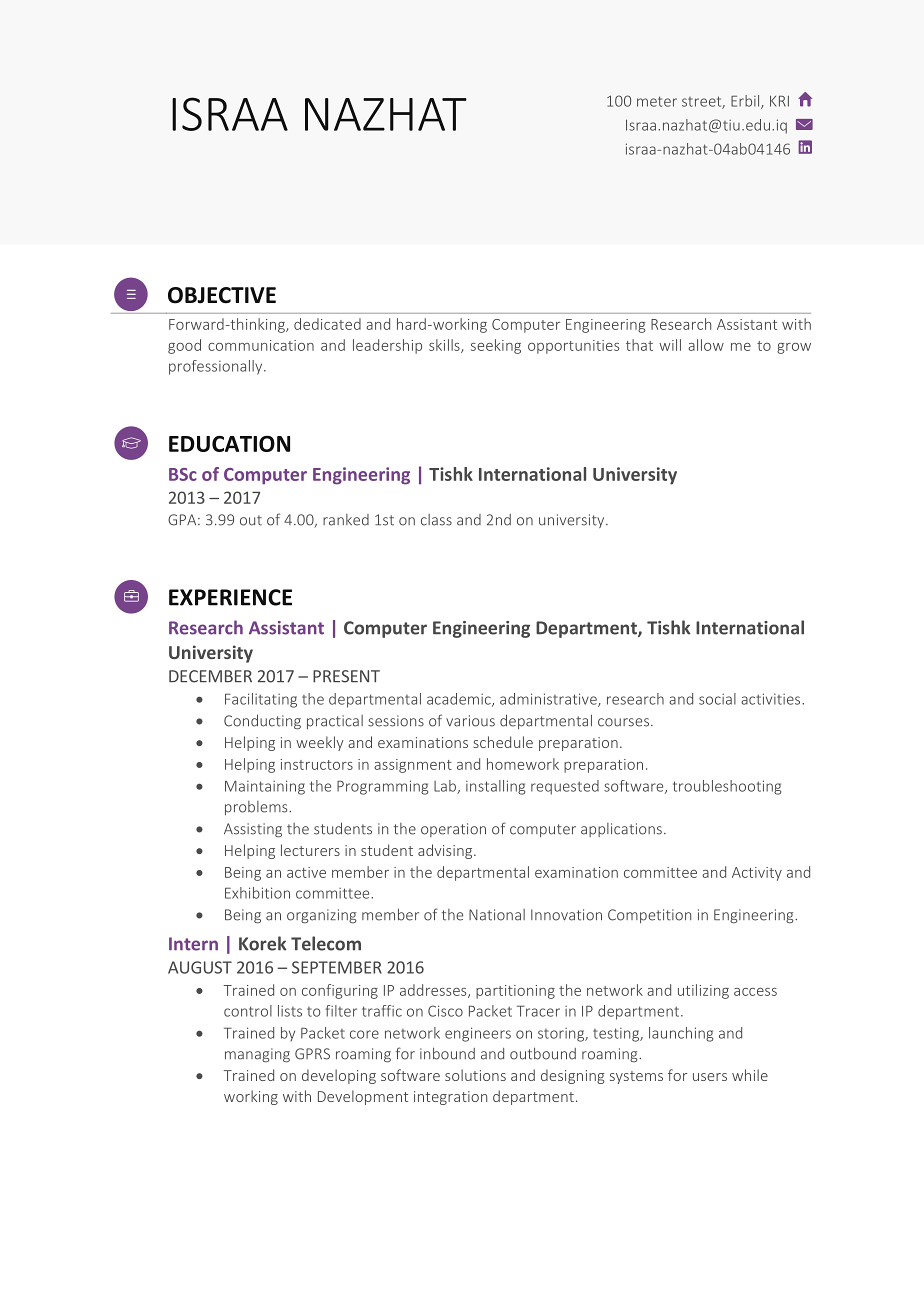  Describe the element at coordinates (657, 101) in the document. I see `meter` at that location.
